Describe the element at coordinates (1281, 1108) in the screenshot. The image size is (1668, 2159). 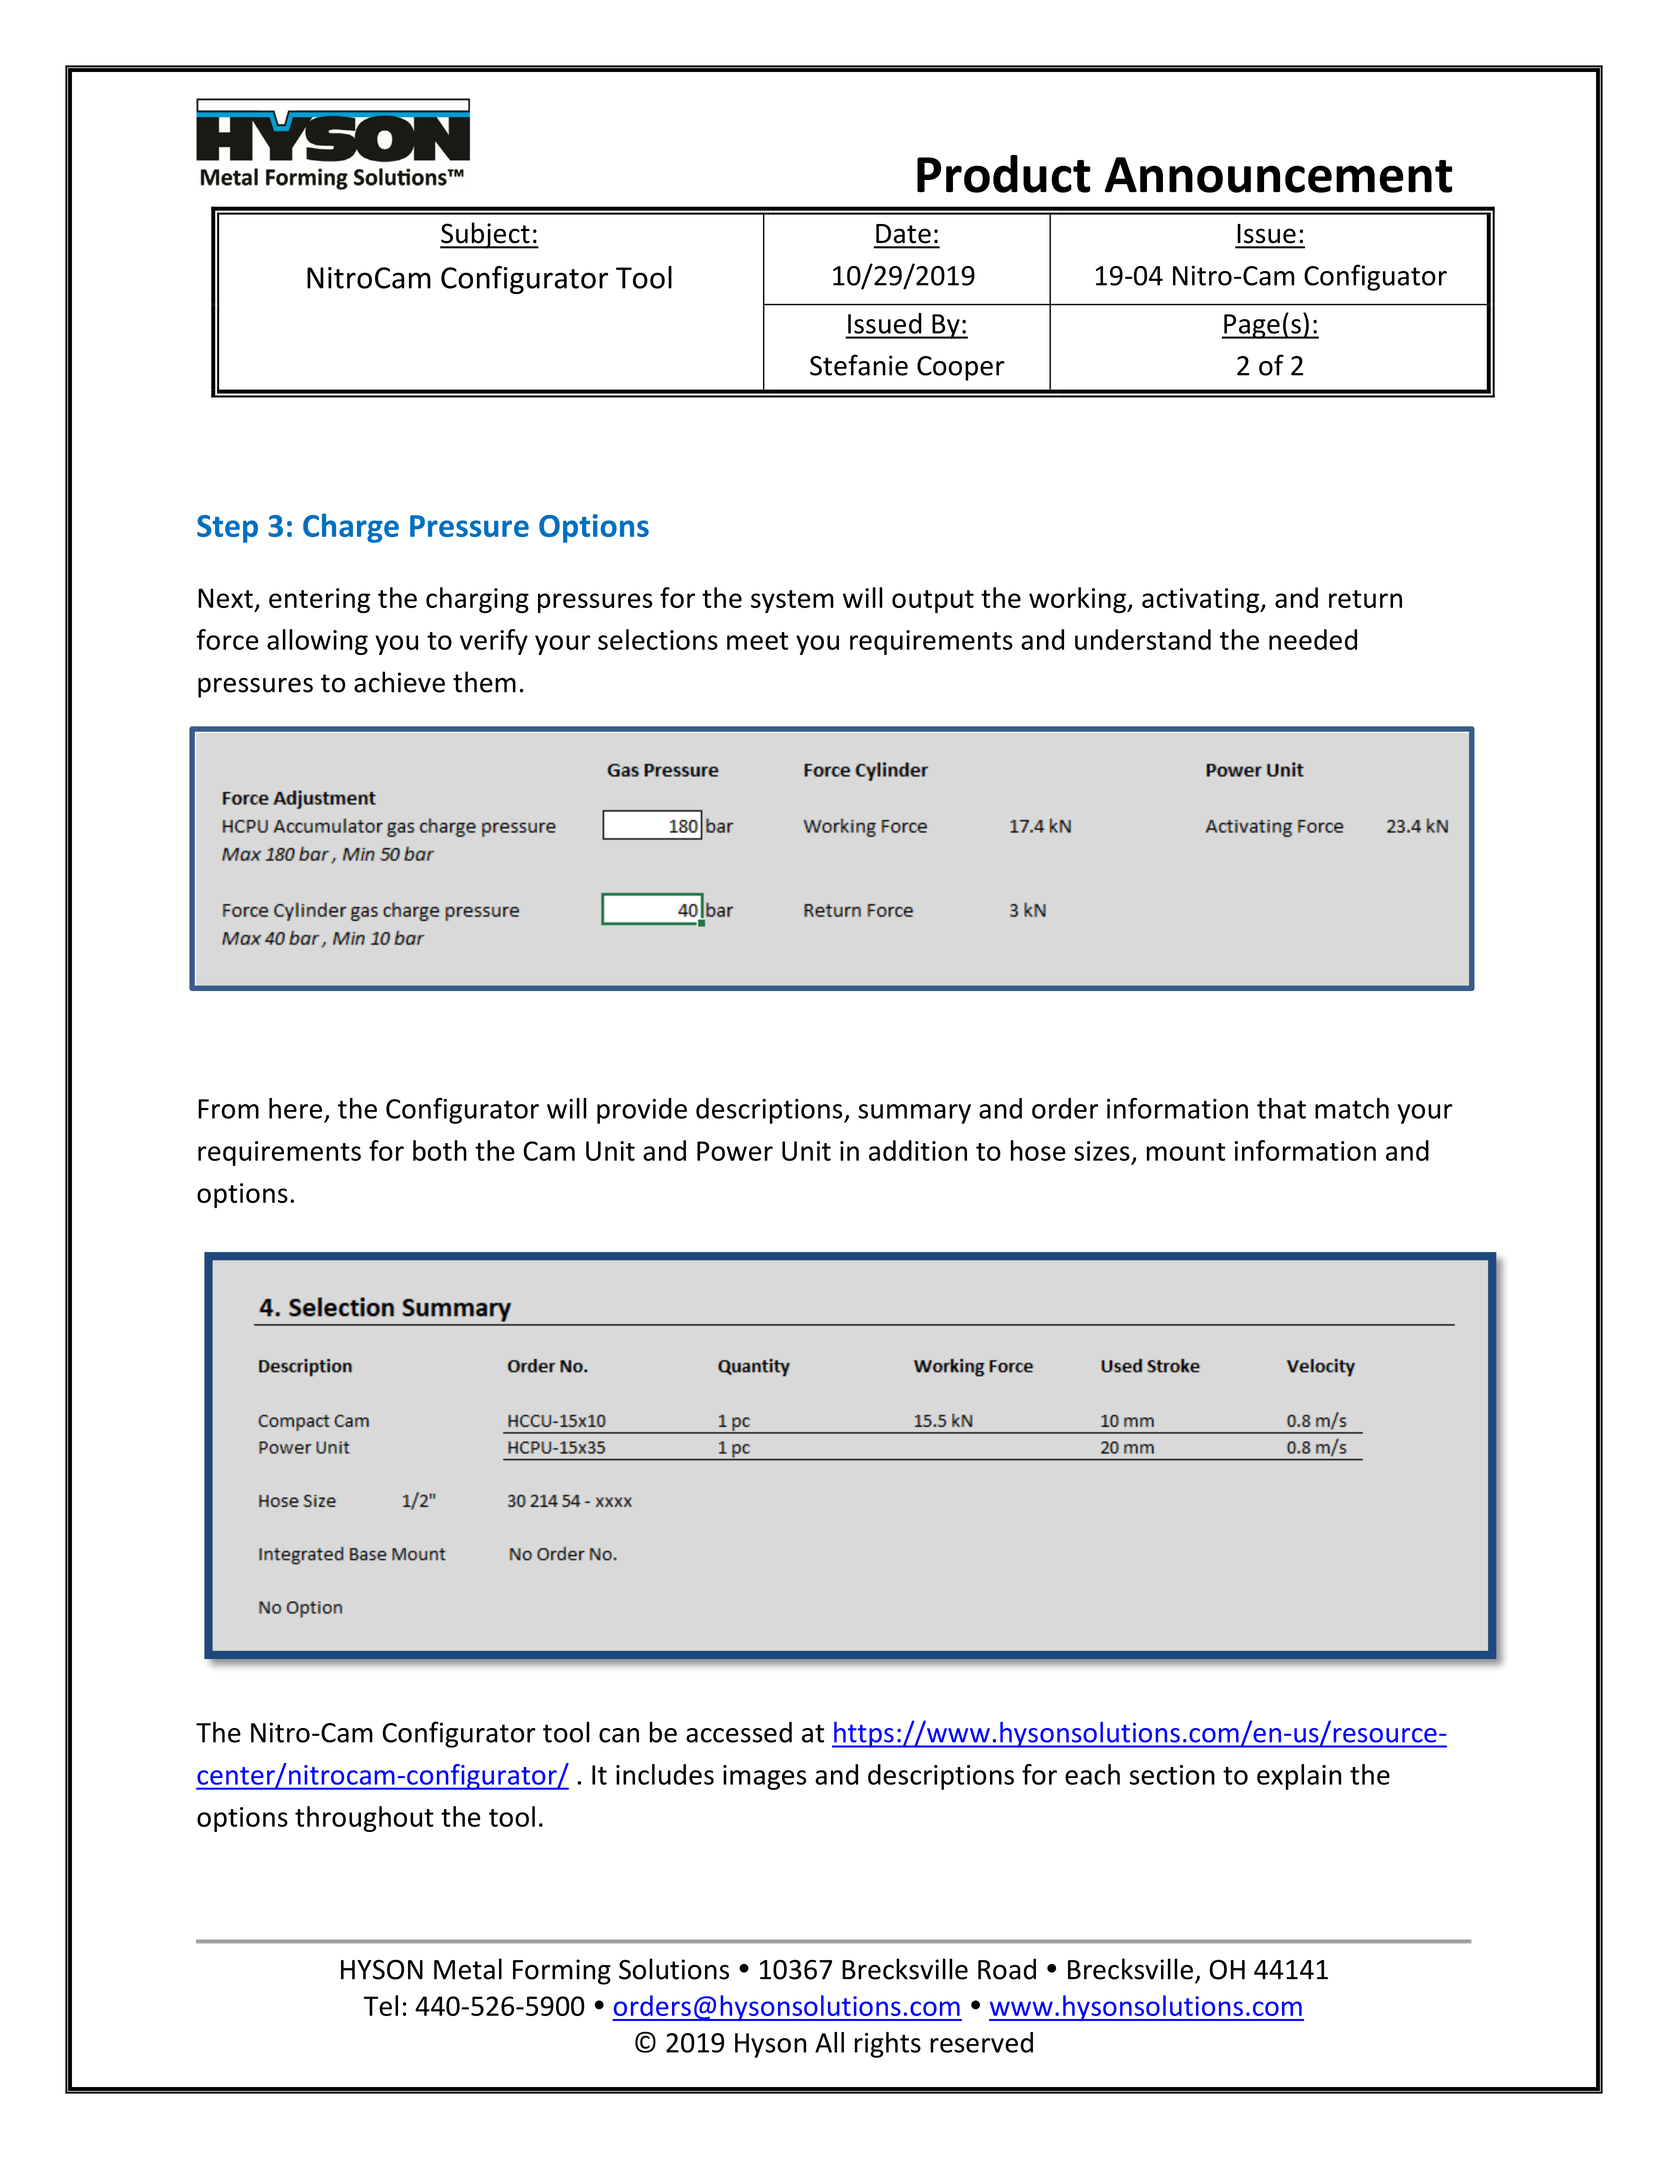
I see `that` at that location.
